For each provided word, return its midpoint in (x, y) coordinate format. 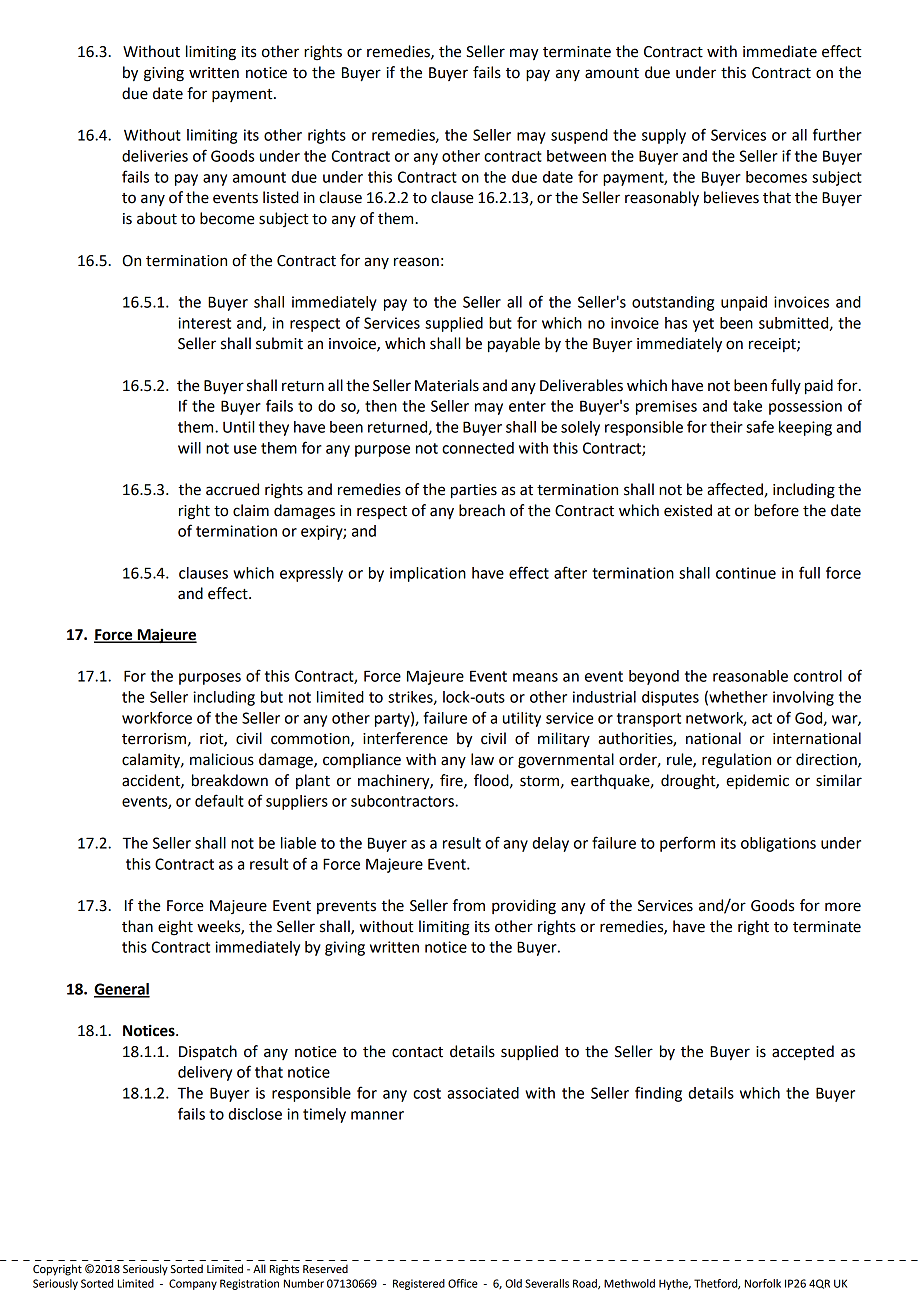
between (576, 156)
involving (803, 698)
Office (463, 1283)
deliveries (155, 156)
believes (731, 197)
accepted (803, 1053)
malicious (222, 759)
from (469, 905)
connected (478, 448)
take (747, 406)
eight (175, 928)
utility (522, 719)
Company (193, 1284)
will (189, 448)
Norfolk (763, 1283)
